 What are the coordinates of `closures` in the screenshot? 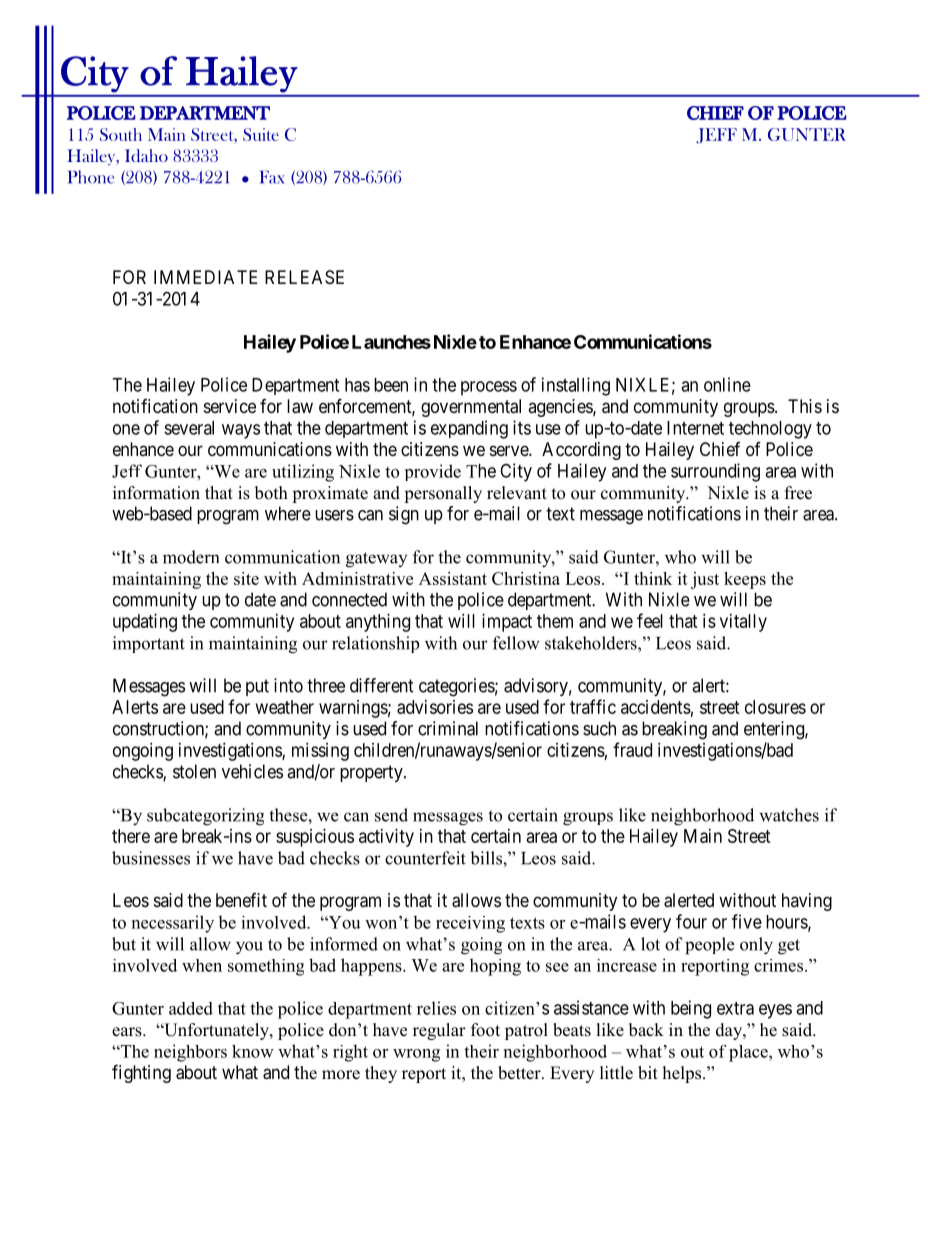 It's located at (775, 707).
